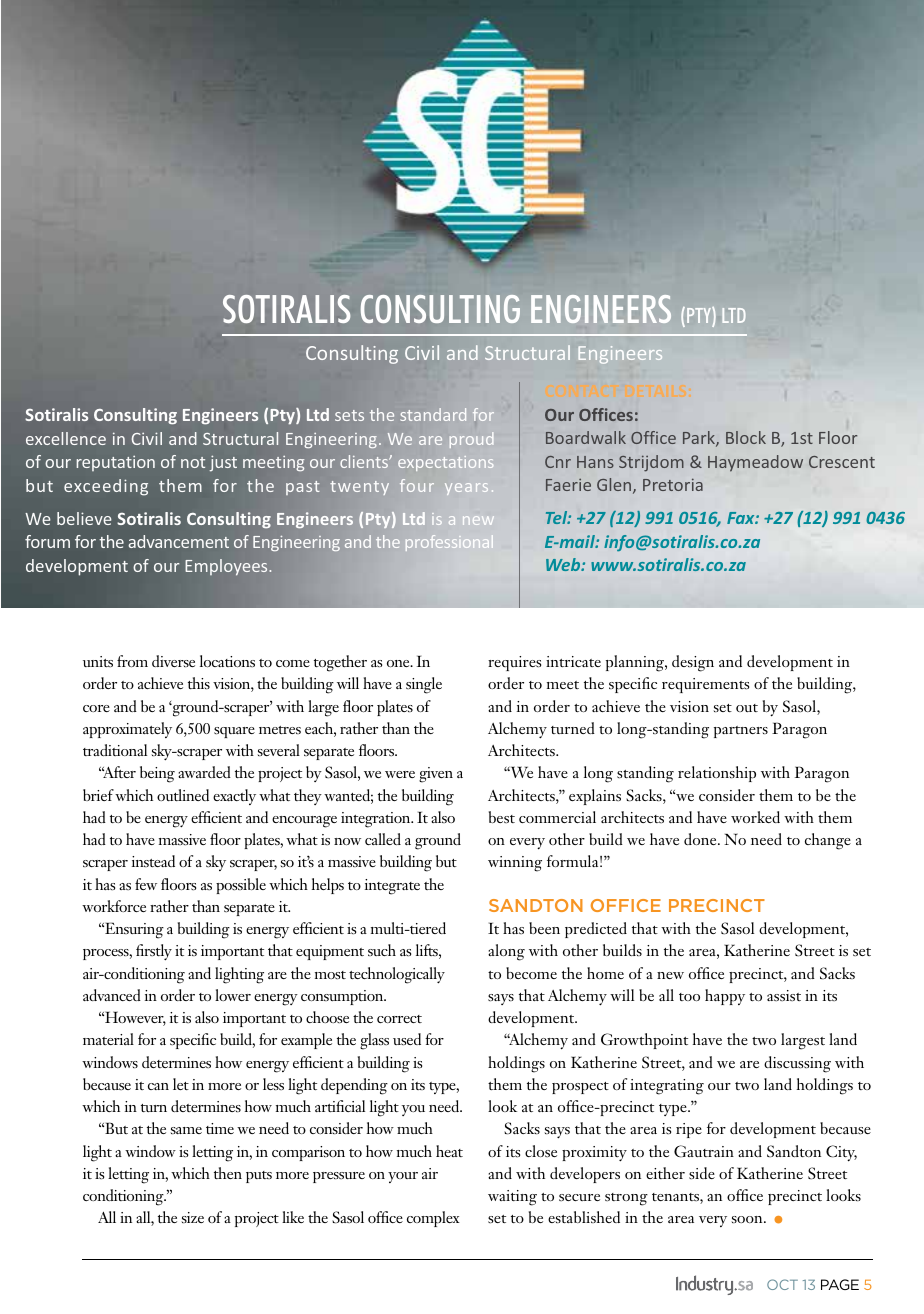  I want to click on winning, so click(515, 864).
